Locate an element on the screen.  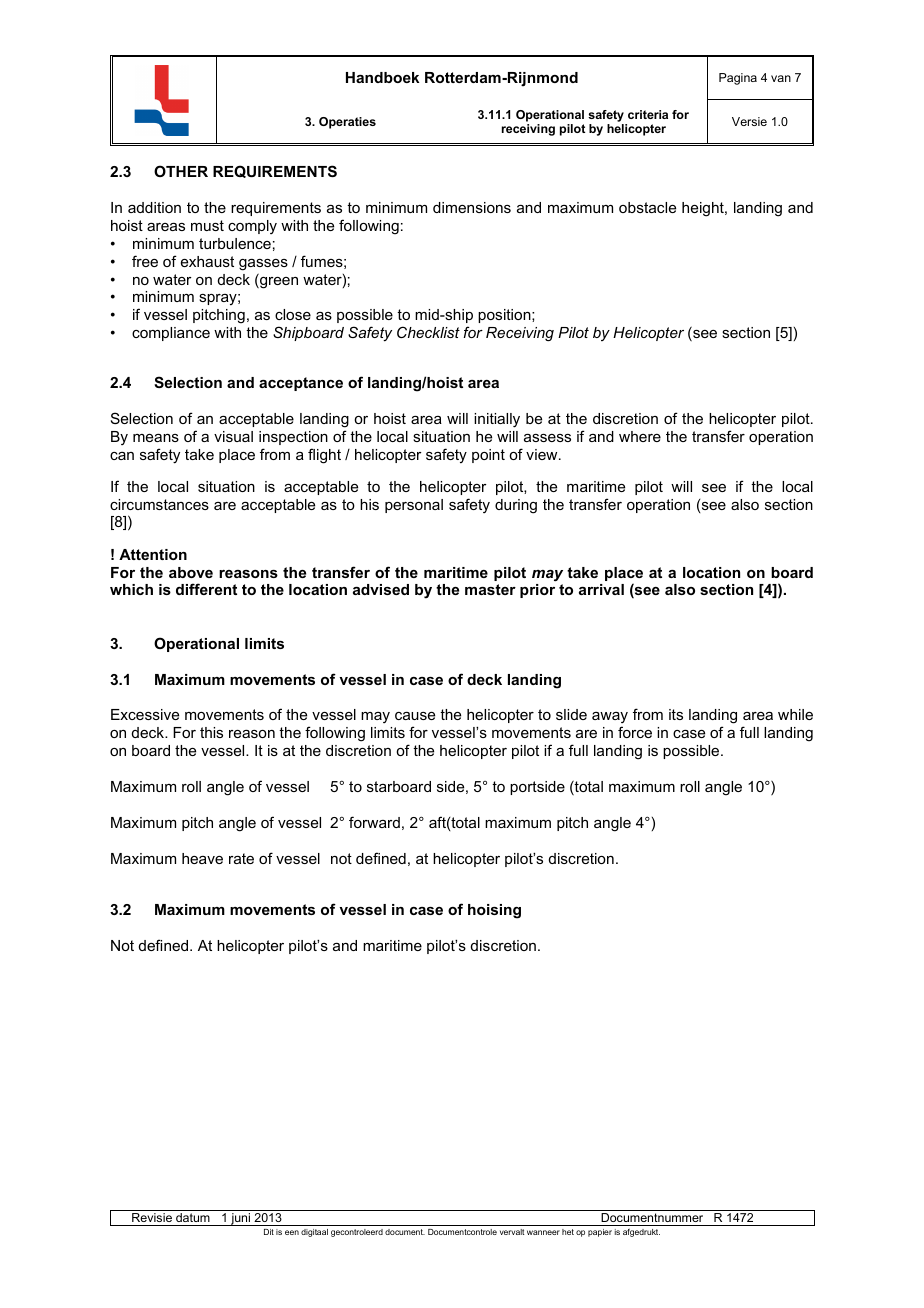
heave is located at coordinates (202, 858).
